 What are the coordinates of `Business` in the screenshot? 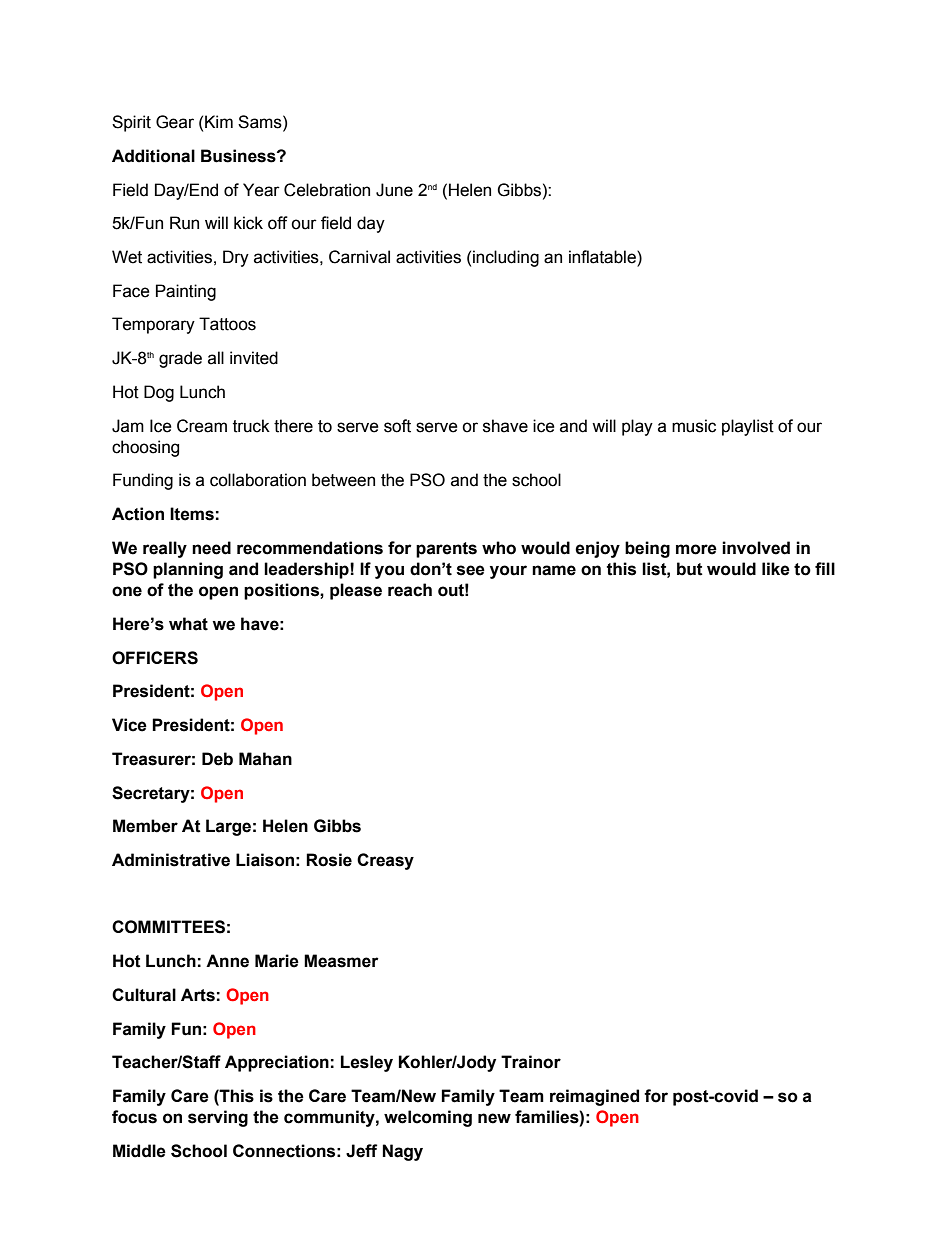 It's located at (239, 156).
